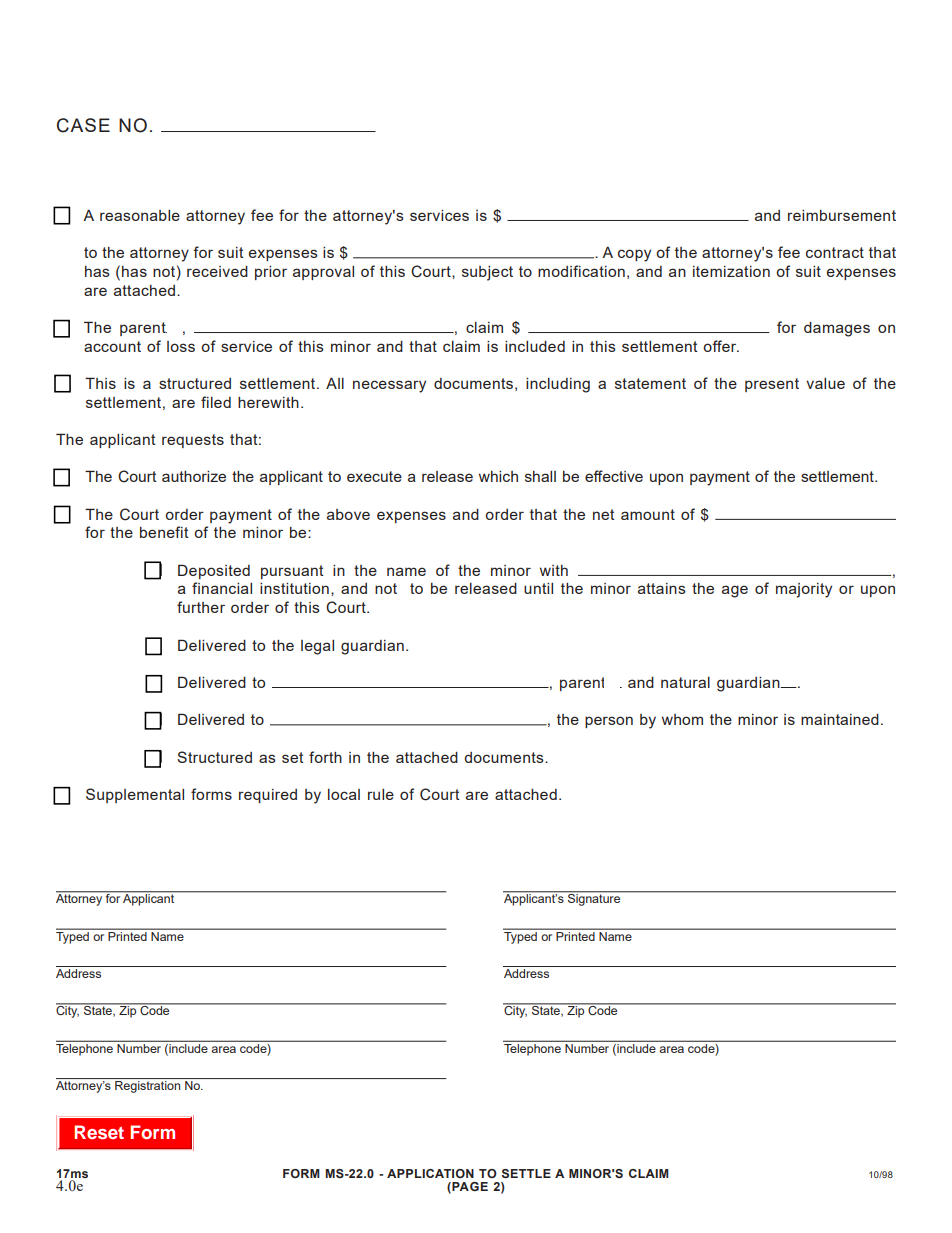 The height and width of the image is (1233, 952). What do you see at coordinates (538, 588) in the image?
I see `until` at bounding box center [538, 588].
